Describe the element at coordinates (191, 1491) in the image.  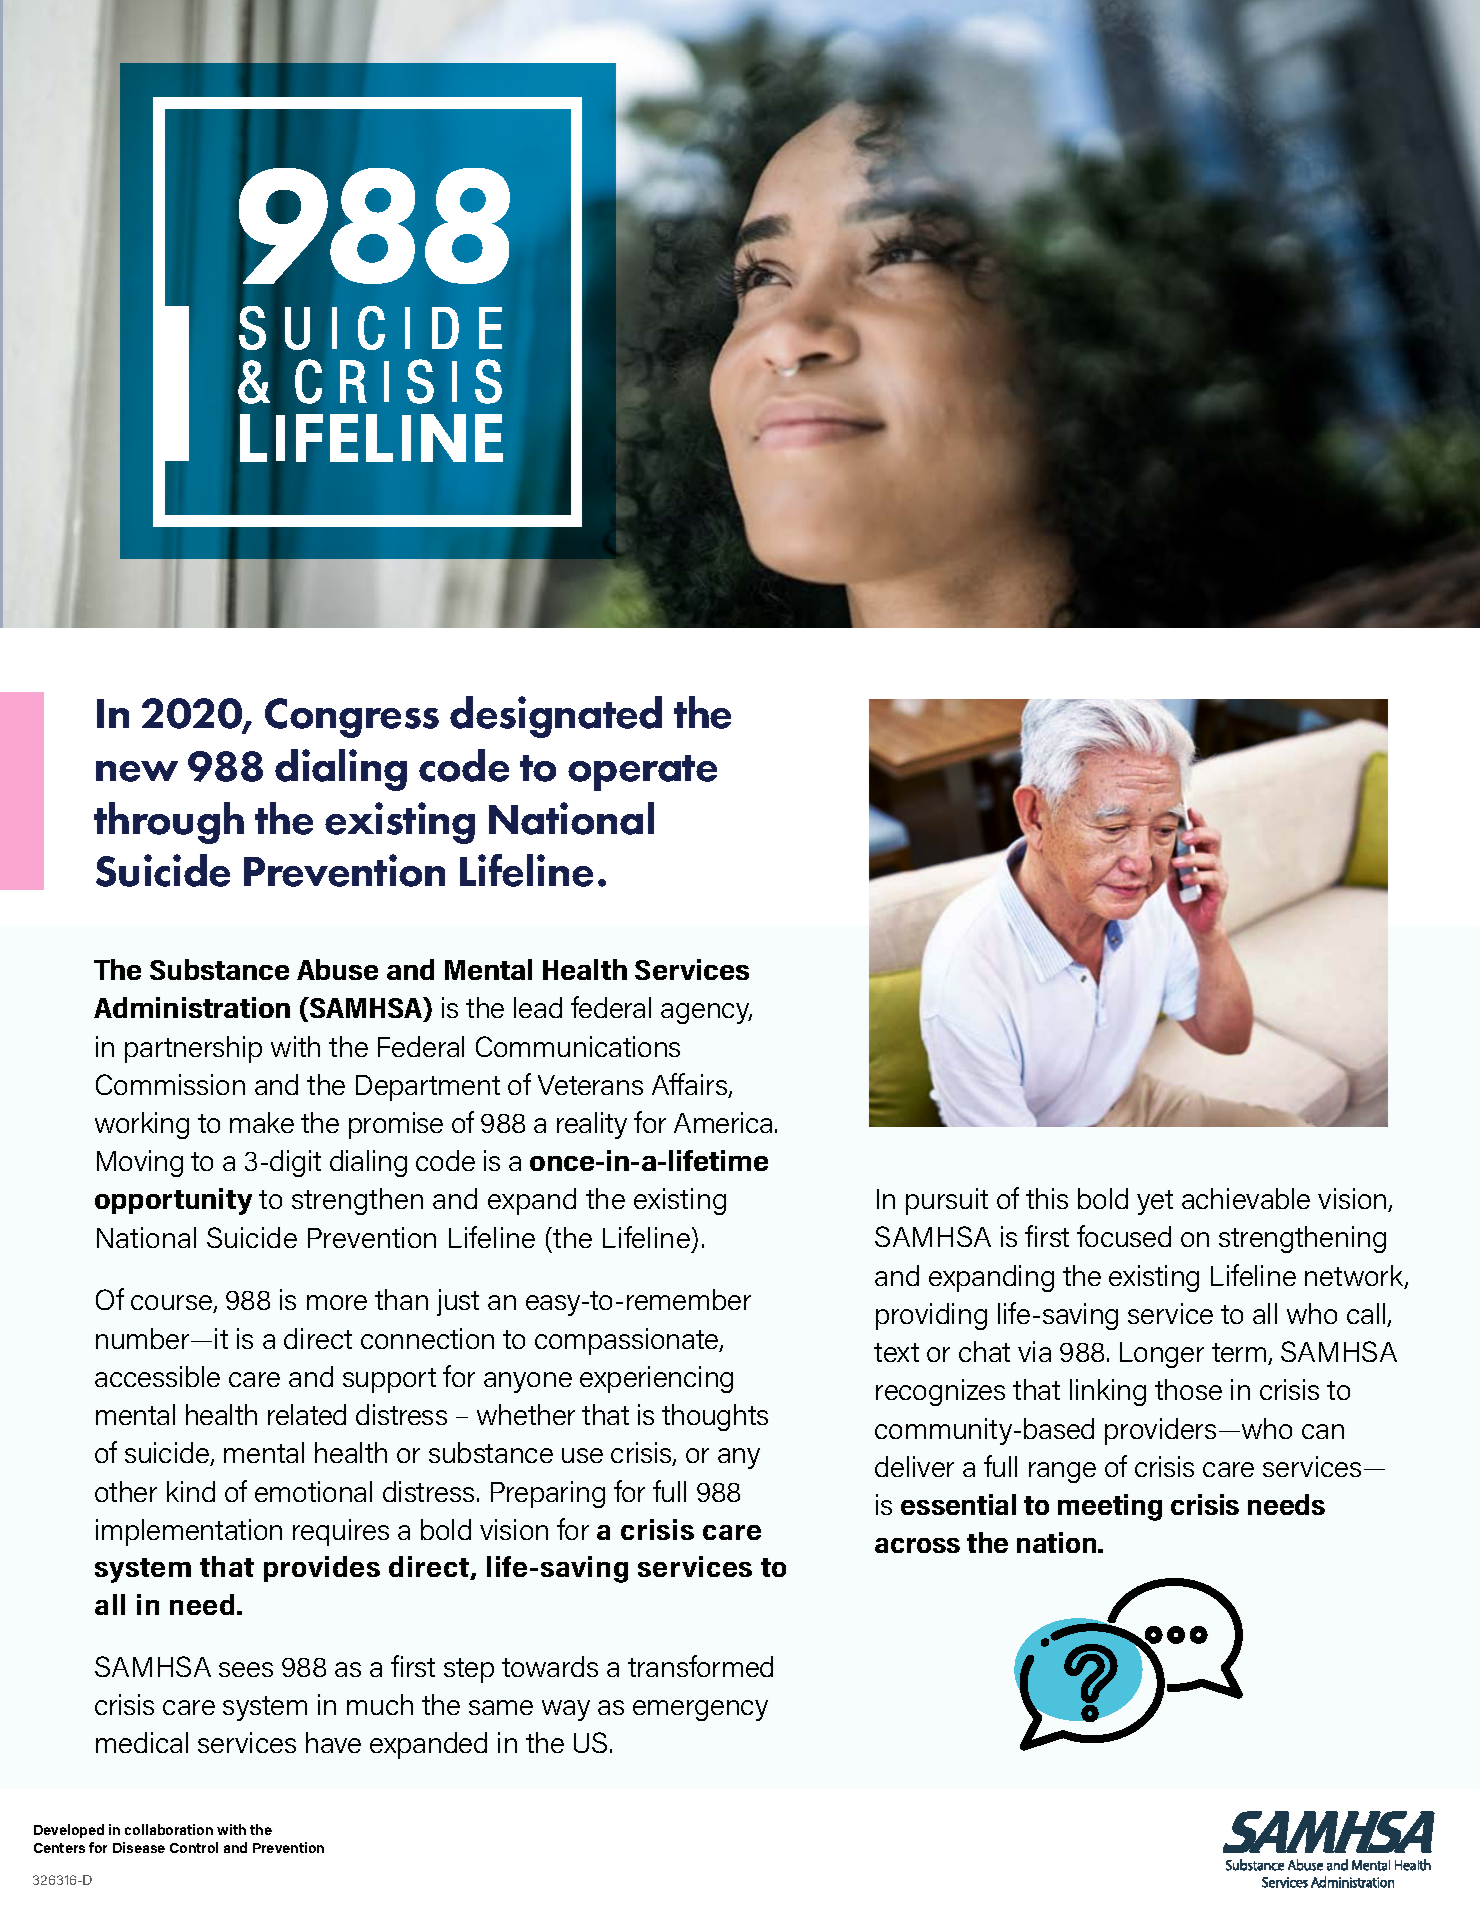
I see `kind` at that location.
